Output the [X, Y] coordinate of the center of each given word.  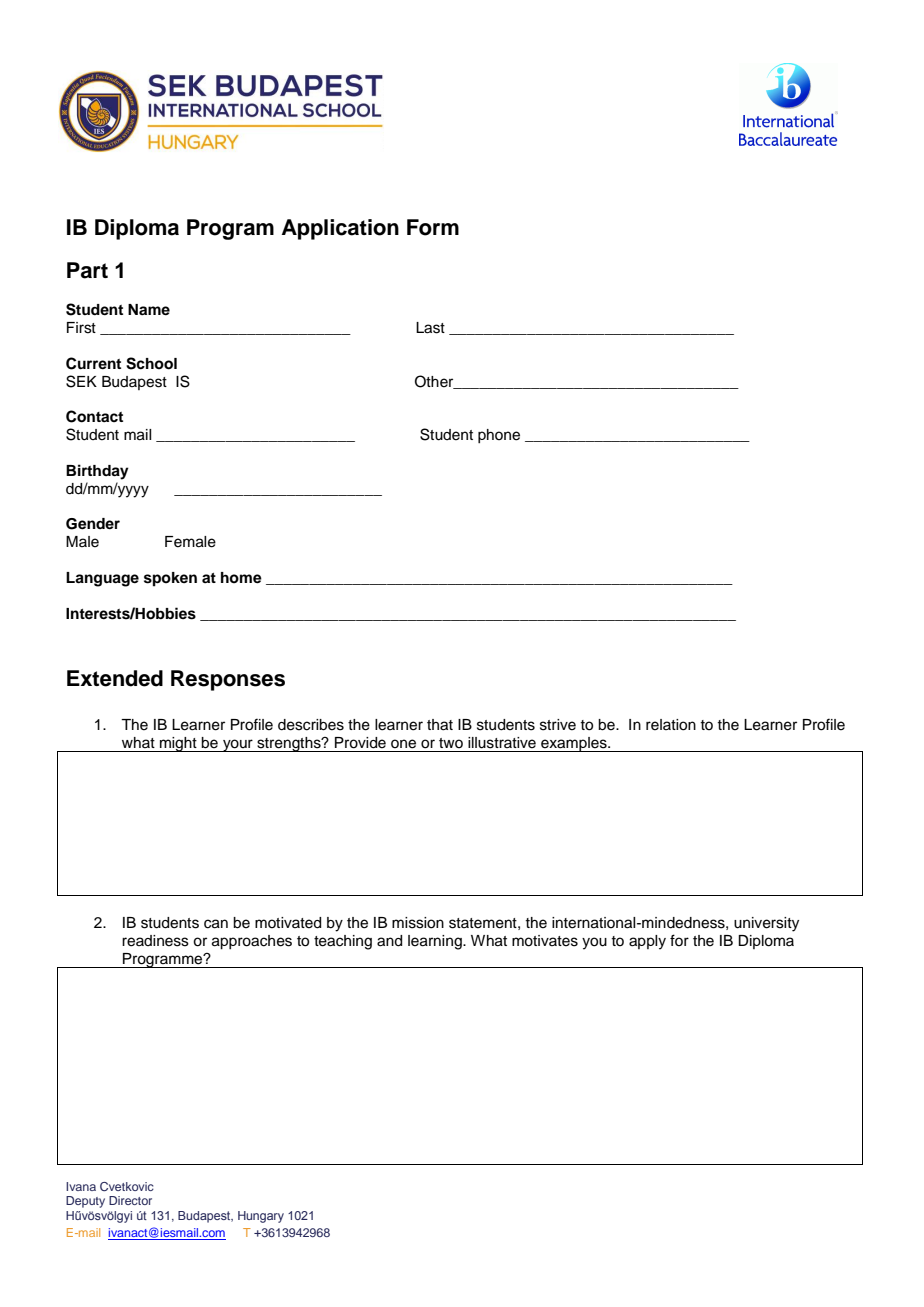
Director [130, 1200]
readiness [155, 941]
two [451, 743]
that [440, 725]
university [766, 924]
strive [558, 725]
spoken [170, 579]
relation [671, 725]
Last [430, 328]
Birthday [97, 472]
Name [149, 309]
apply [647, 942]
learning [436, 942]
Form [433, 227]
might [178, 744]
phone [499, 436]
